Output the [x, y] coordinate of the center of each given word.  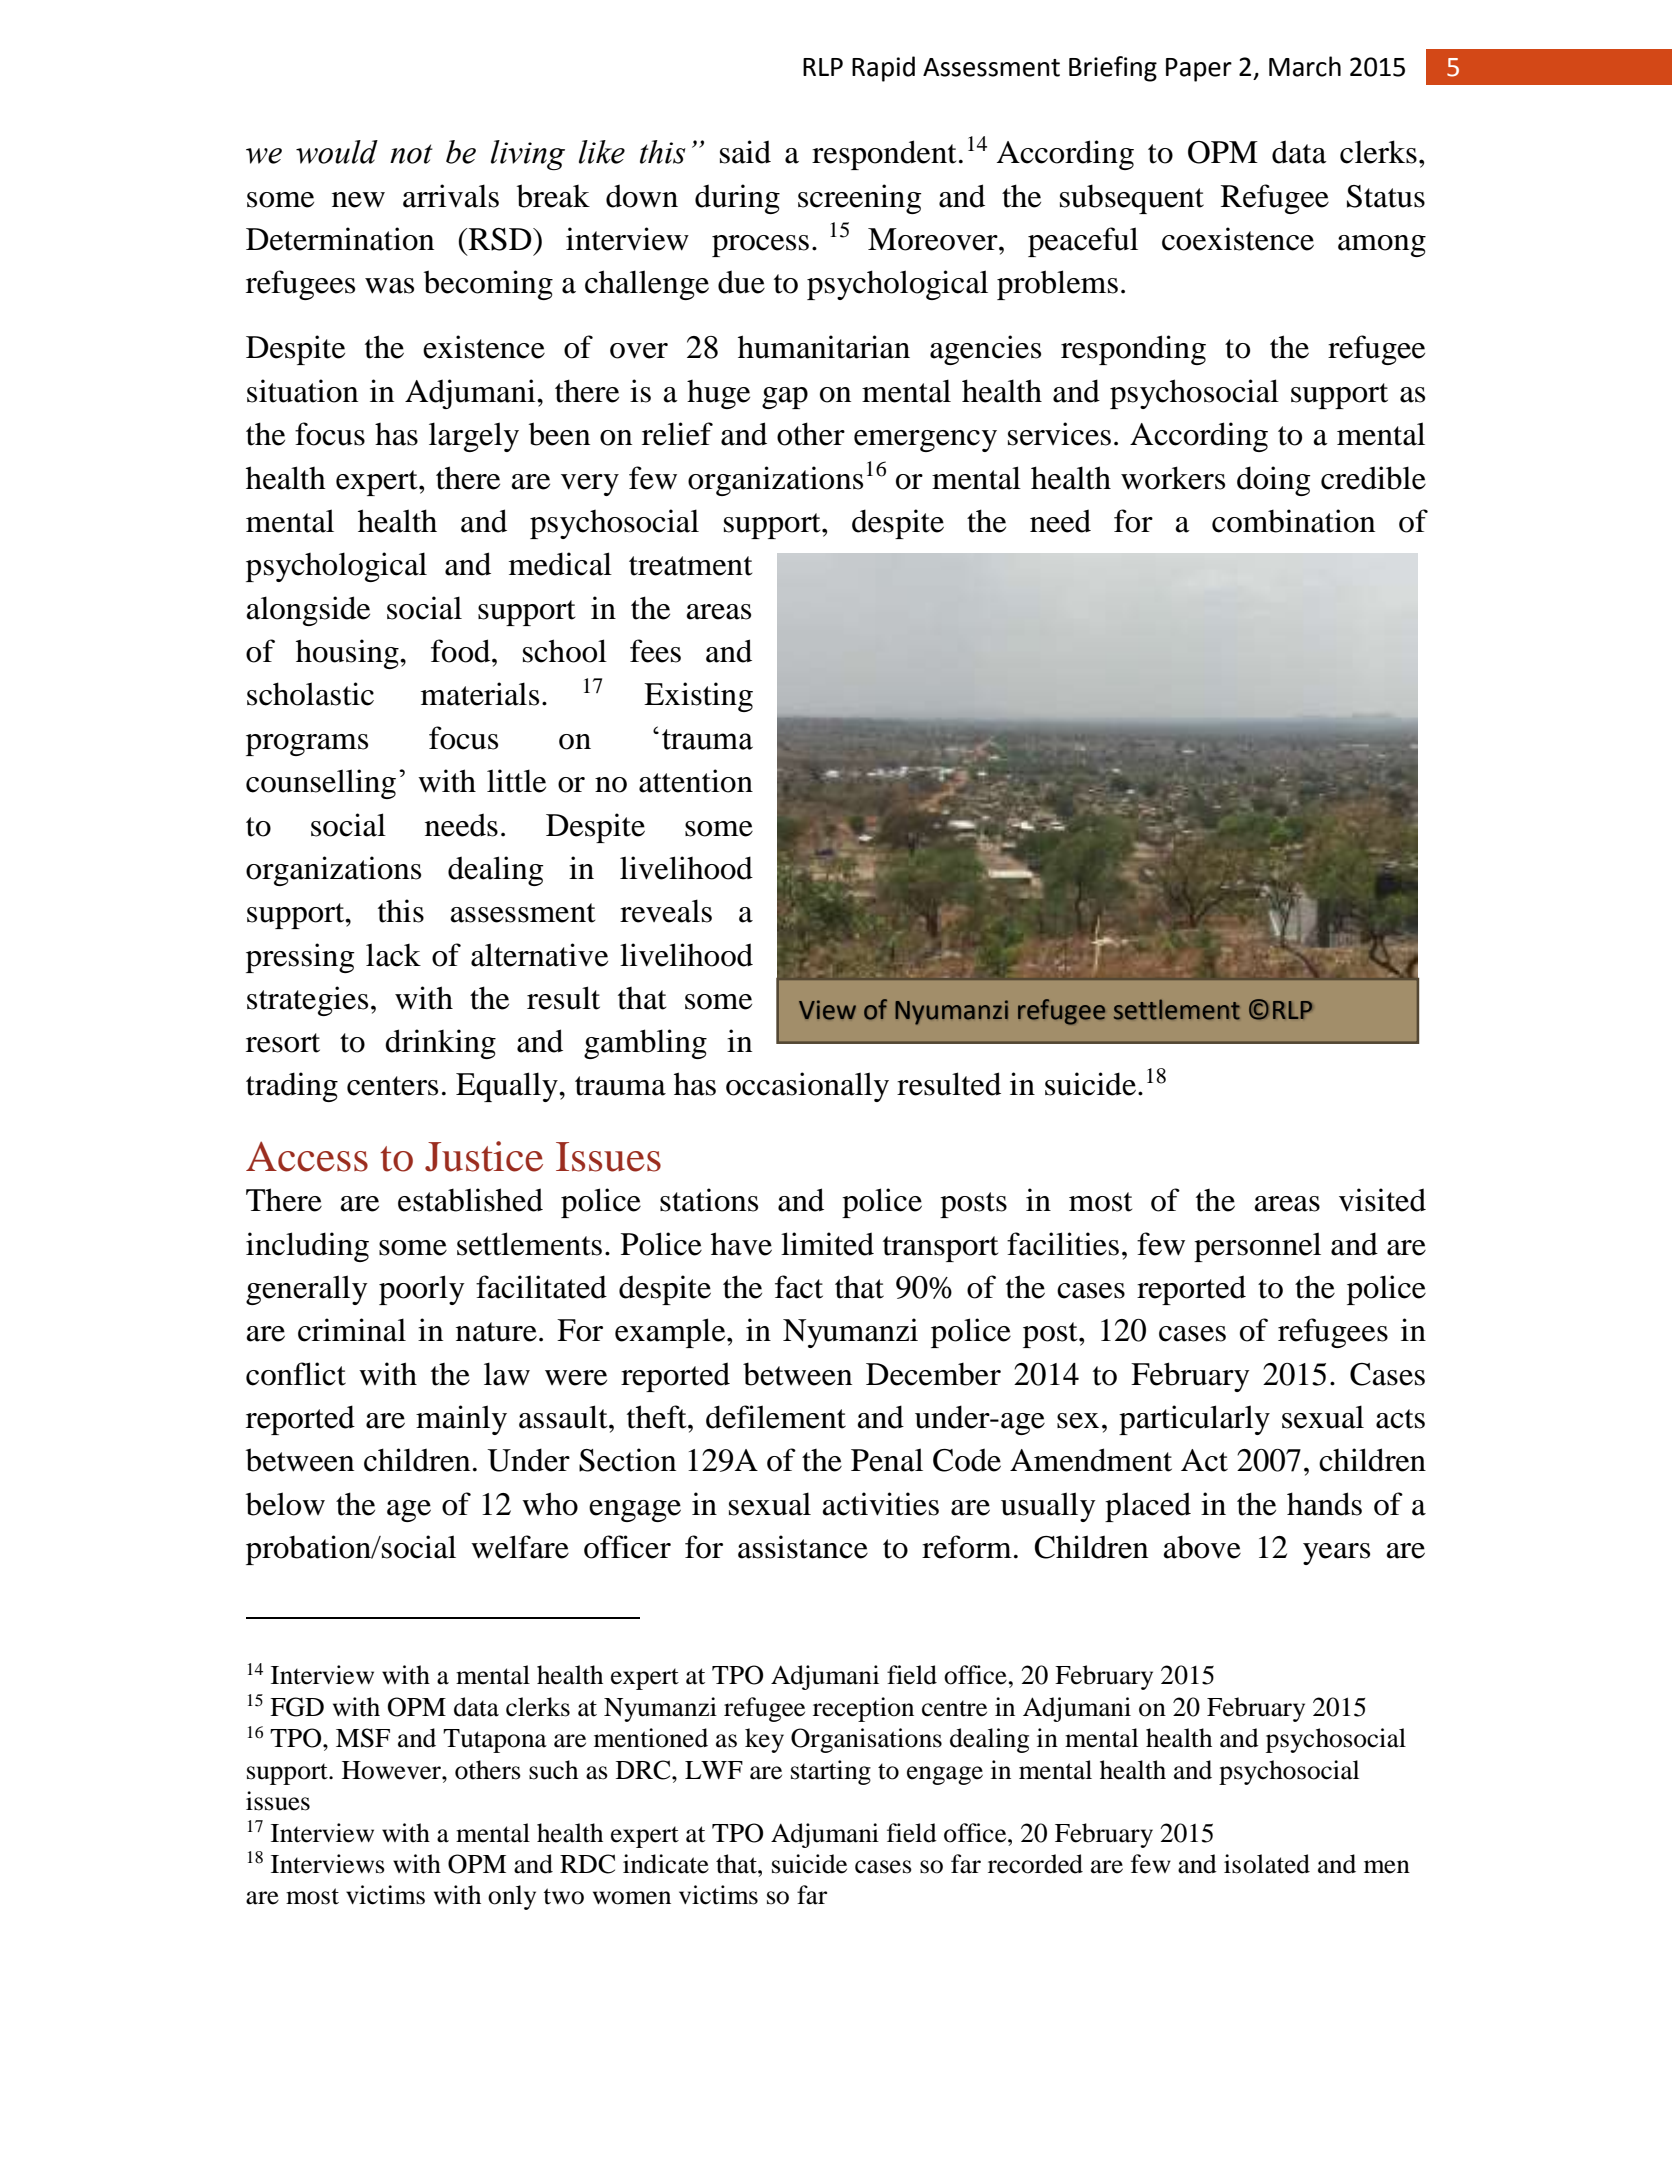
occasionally [807, 1087]
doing [1274, 481]
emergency [925, 441]
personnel [1257, 1247]
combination [1293, 521]
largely [474, 437]
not [411, 154]
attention [696, 781]
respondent [884, 155]
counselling [321, 784]
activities [881, 1504]
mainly [461, 1420]
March [1305, 66]
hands [1324, 1504]
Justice [484, 1156]
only [512, 1897]
